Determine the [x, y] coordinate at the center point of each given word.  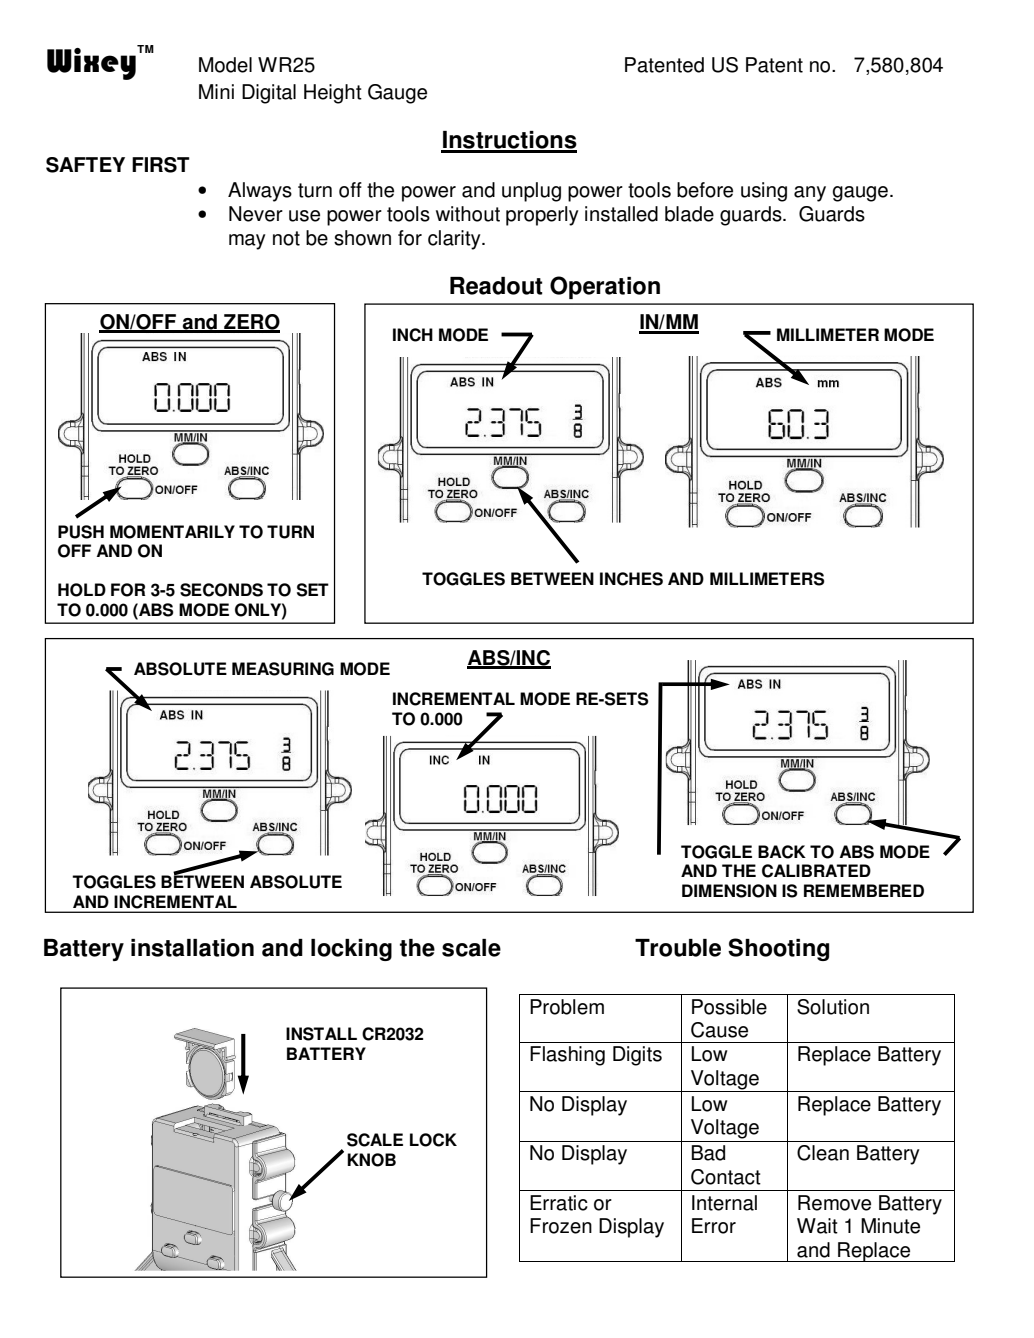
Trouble [678, 948]
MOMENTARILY [172, 532]
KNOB [371, 1160]
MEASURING [283, 669]
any [810, 194]
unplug [531, 192]
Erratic [559, 1203]
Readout [496, 286]
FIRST [161, 165]
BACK [782, 852]
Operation [605, 287]
